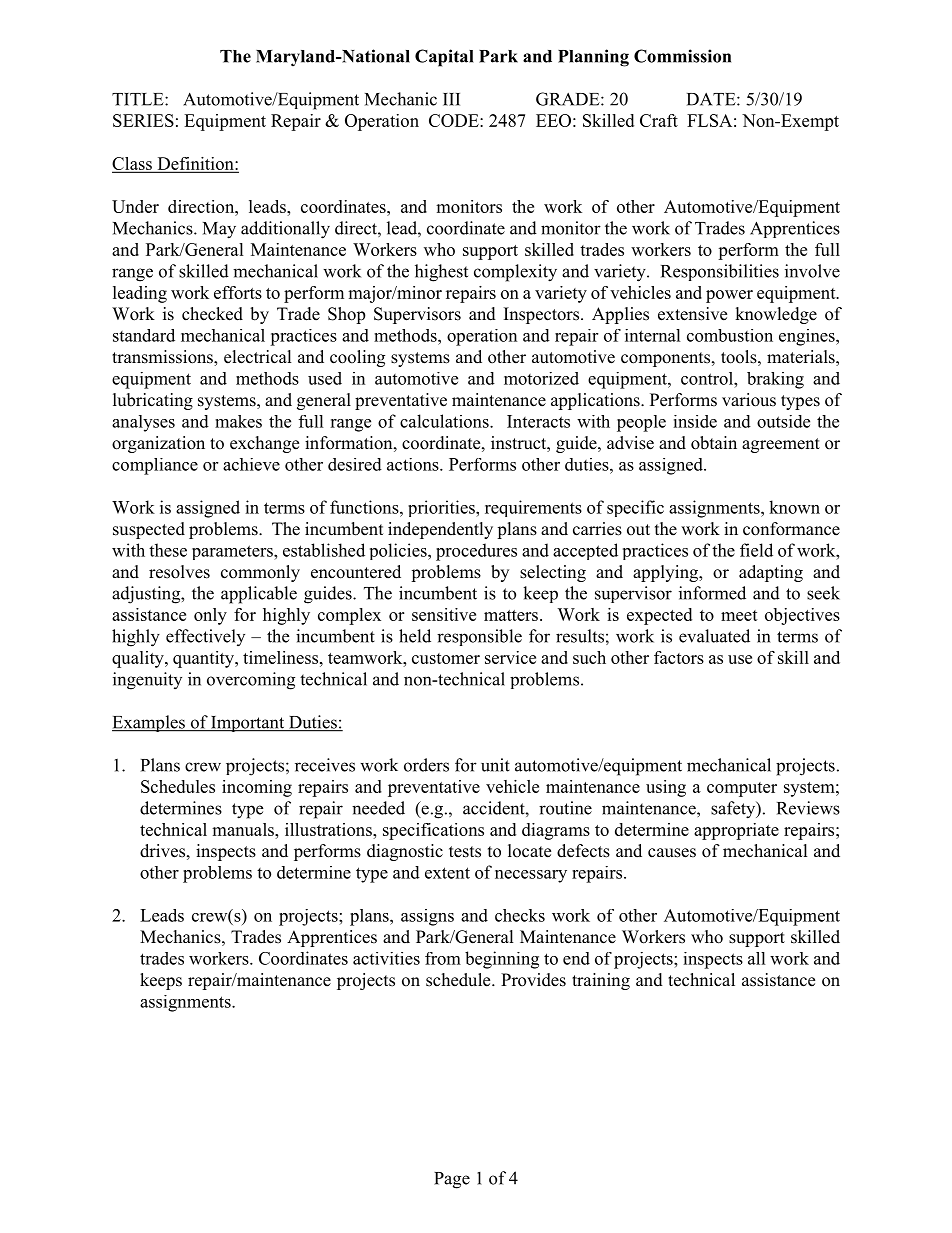  What do you see at coordinates (139, 99) in the page?
I see `TITLE` at bounding box center [139, 99].
